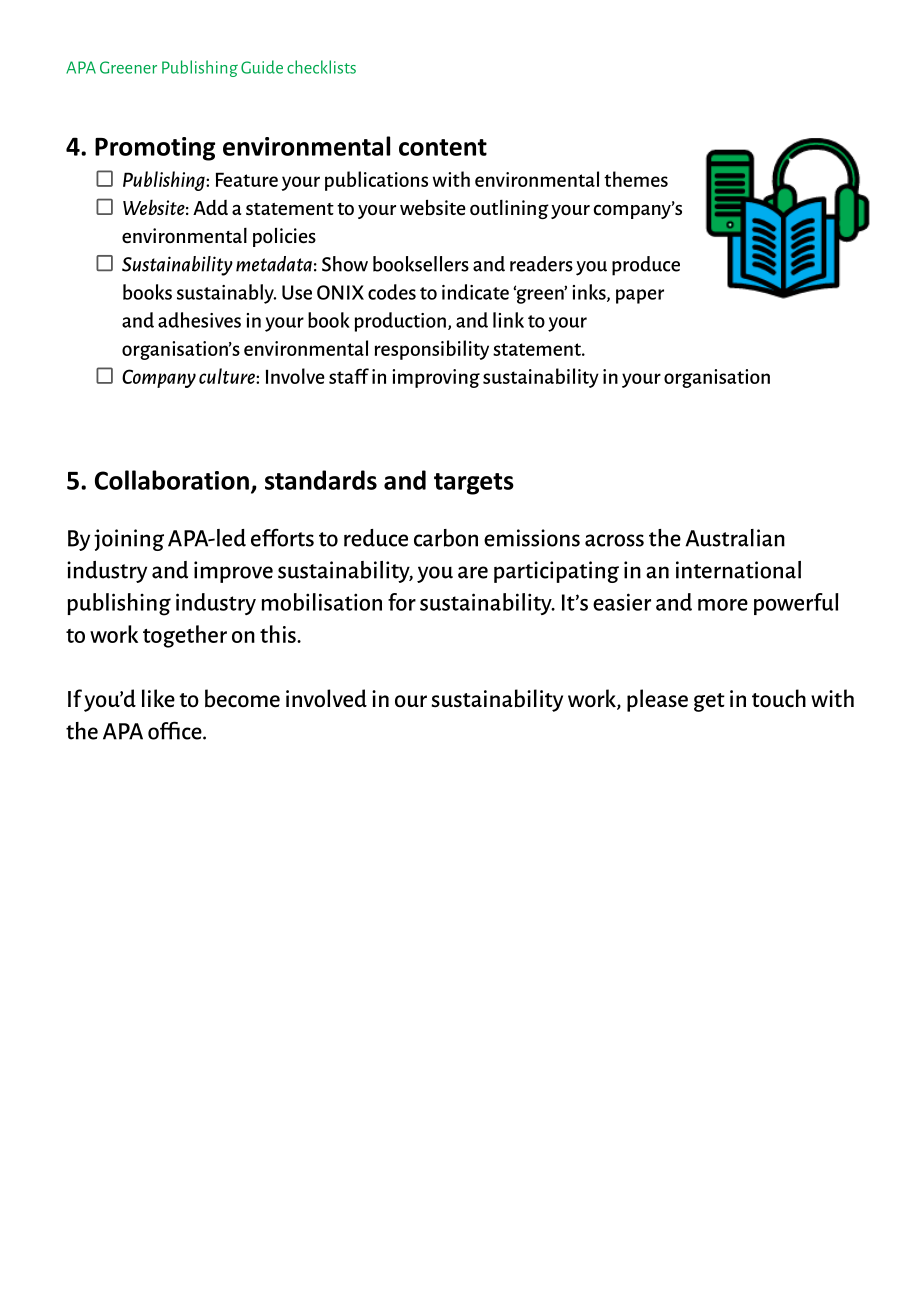 The width and height of the page is (924, 1307). I want to click on content, so click(443, 147).
